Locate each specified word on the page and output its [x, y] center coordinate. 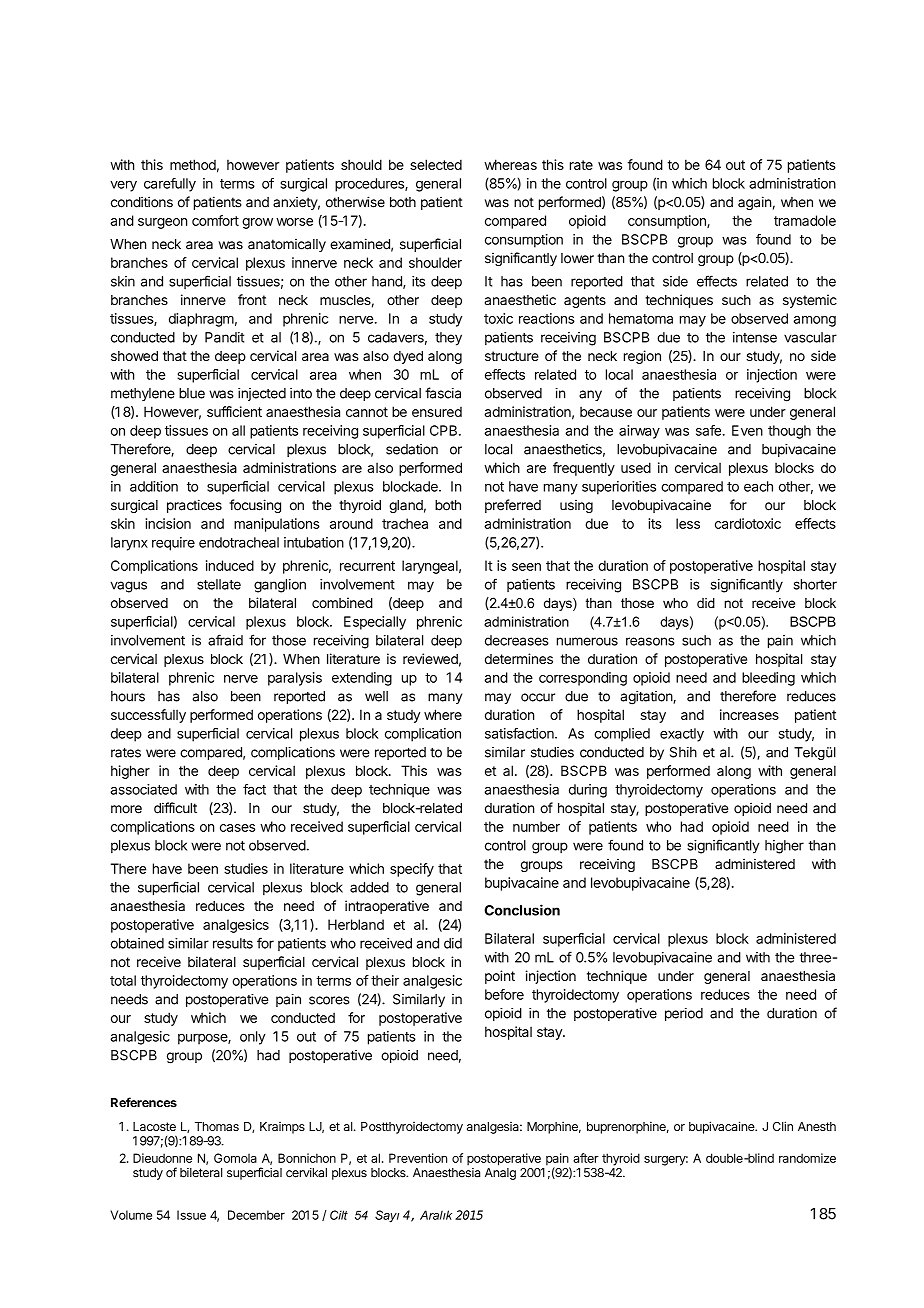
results [233, 943]
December [256, 1215]
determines [519, 658]
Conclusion [522, 910]
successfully [148, 716]
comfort [215, 220]
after [586, 1158]
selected [436, 164]
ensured [437, 412]
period [684, 1014]
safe [708, 430]
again [754, 203]
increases [749, 714]
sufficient [234, 411]
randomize [807, 1158]
